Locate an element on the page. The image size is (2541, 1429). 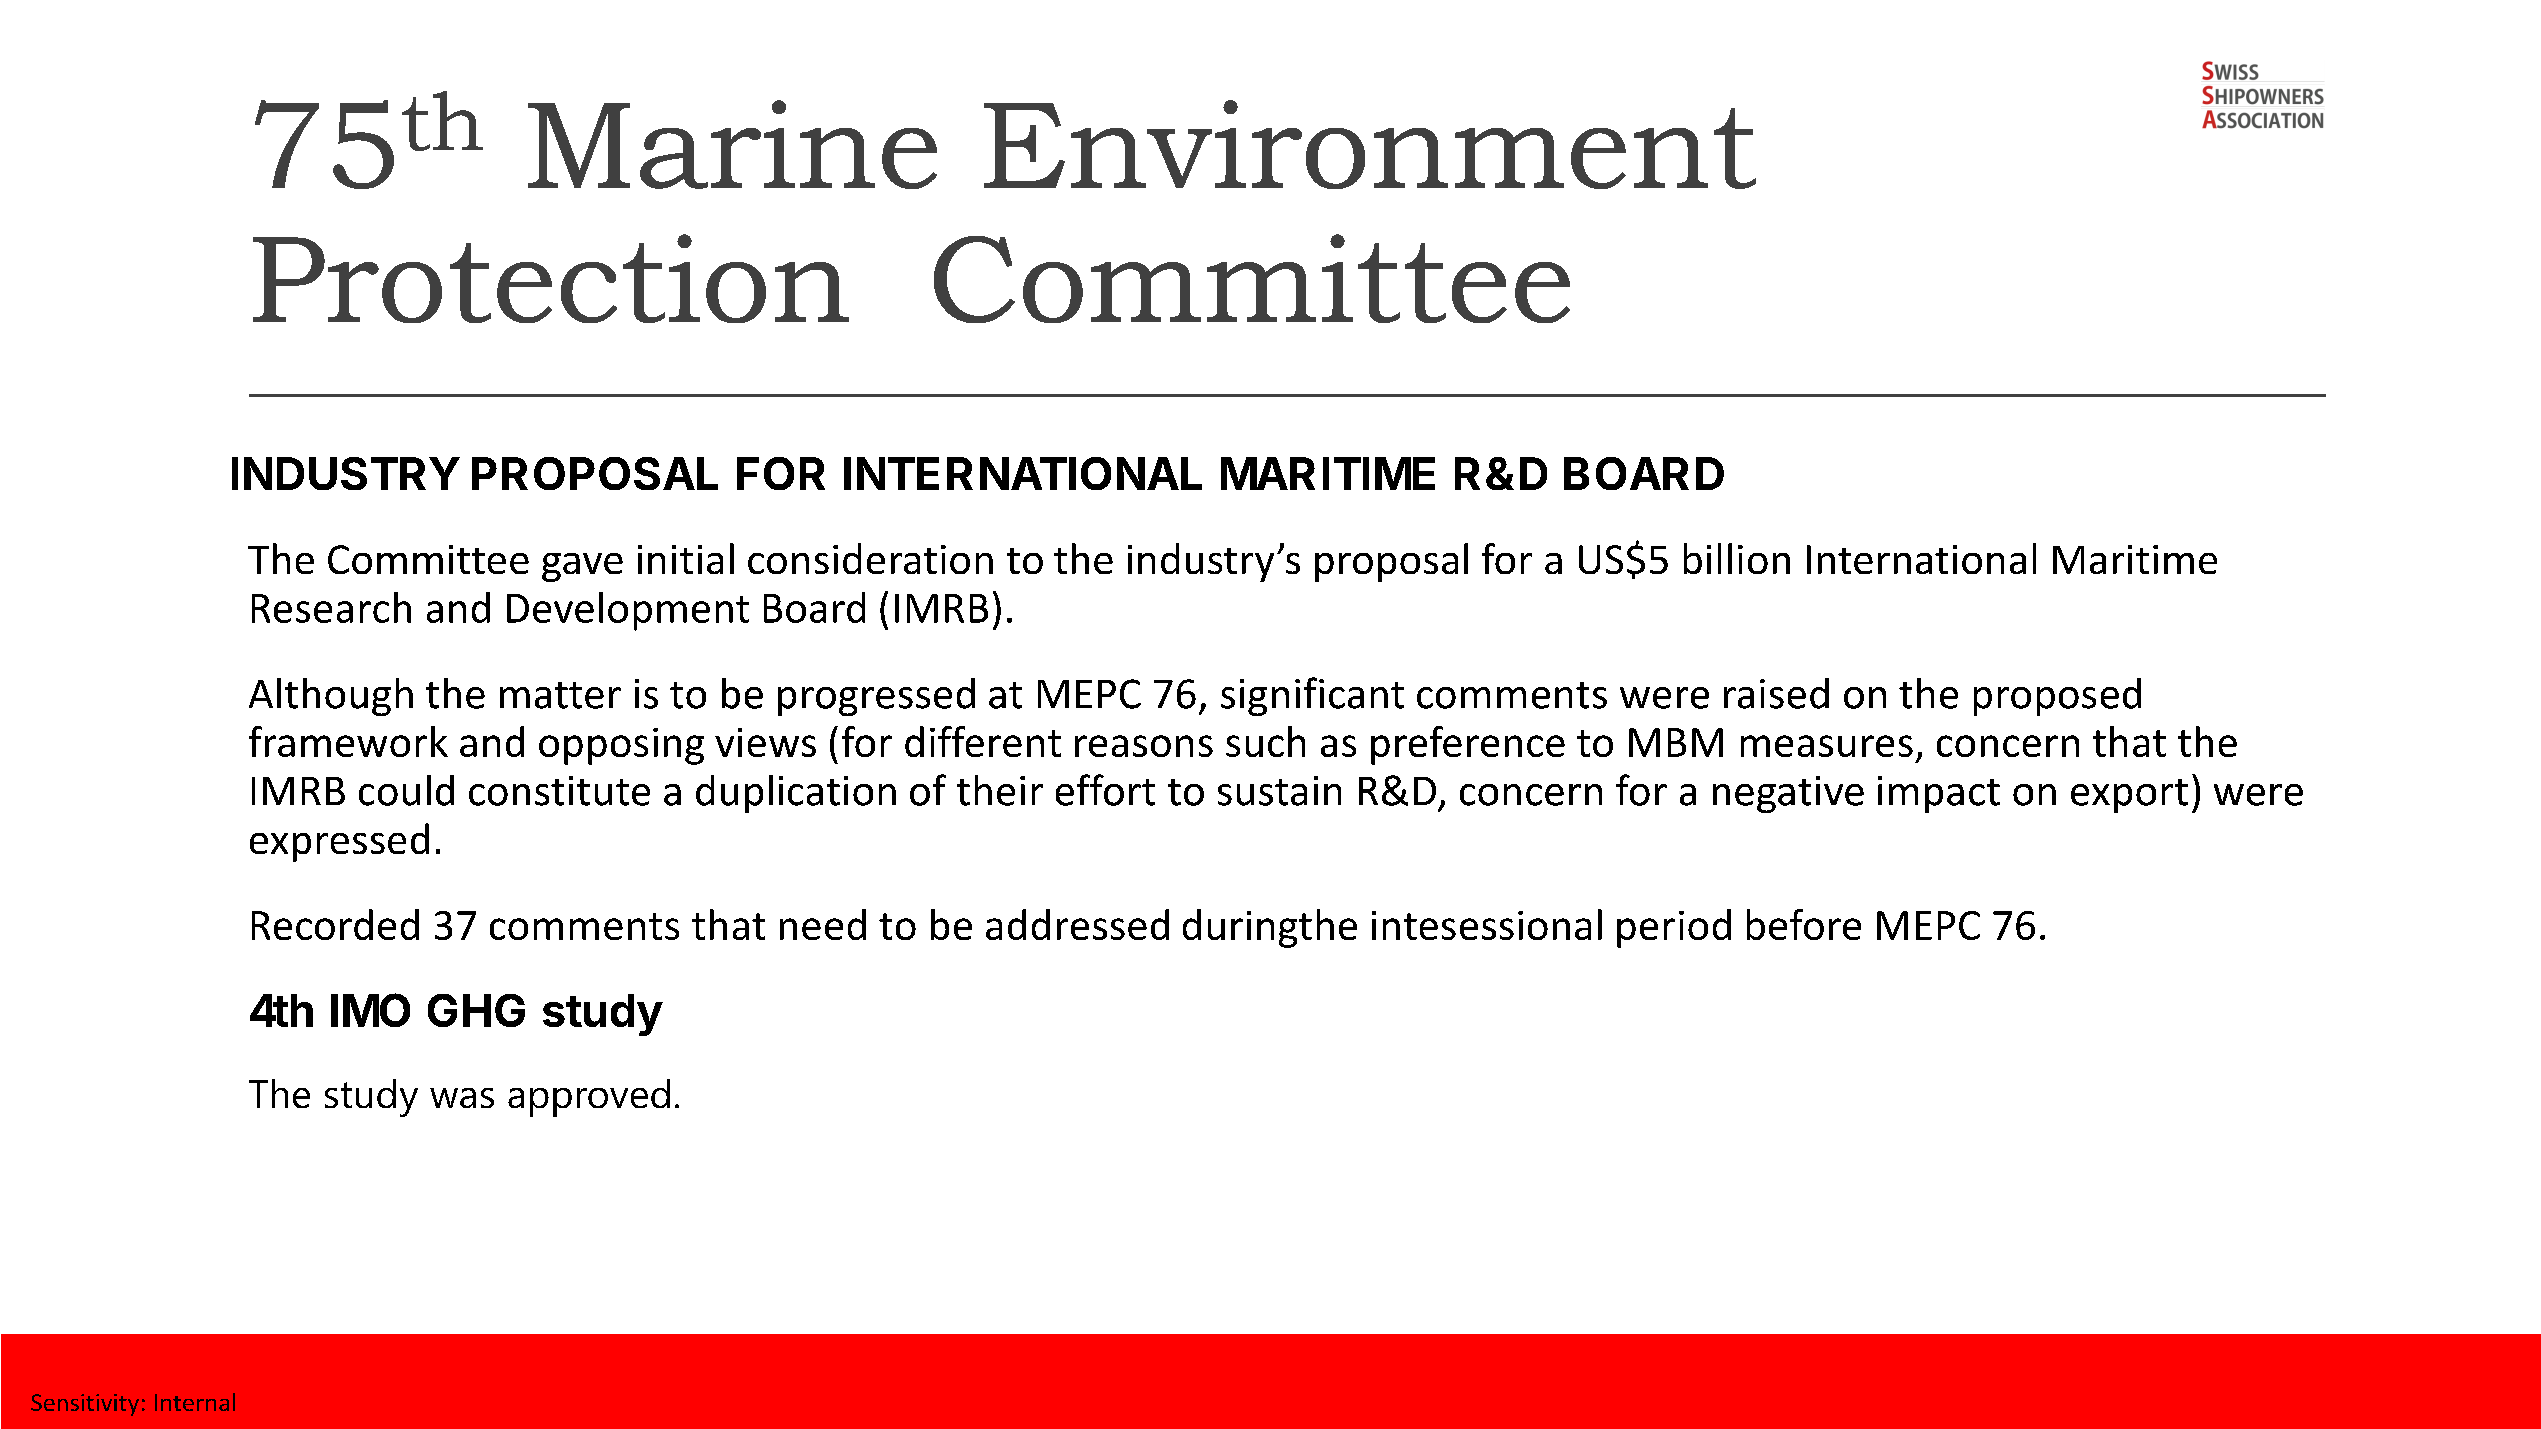
could is located at coordinates (406, 790).
